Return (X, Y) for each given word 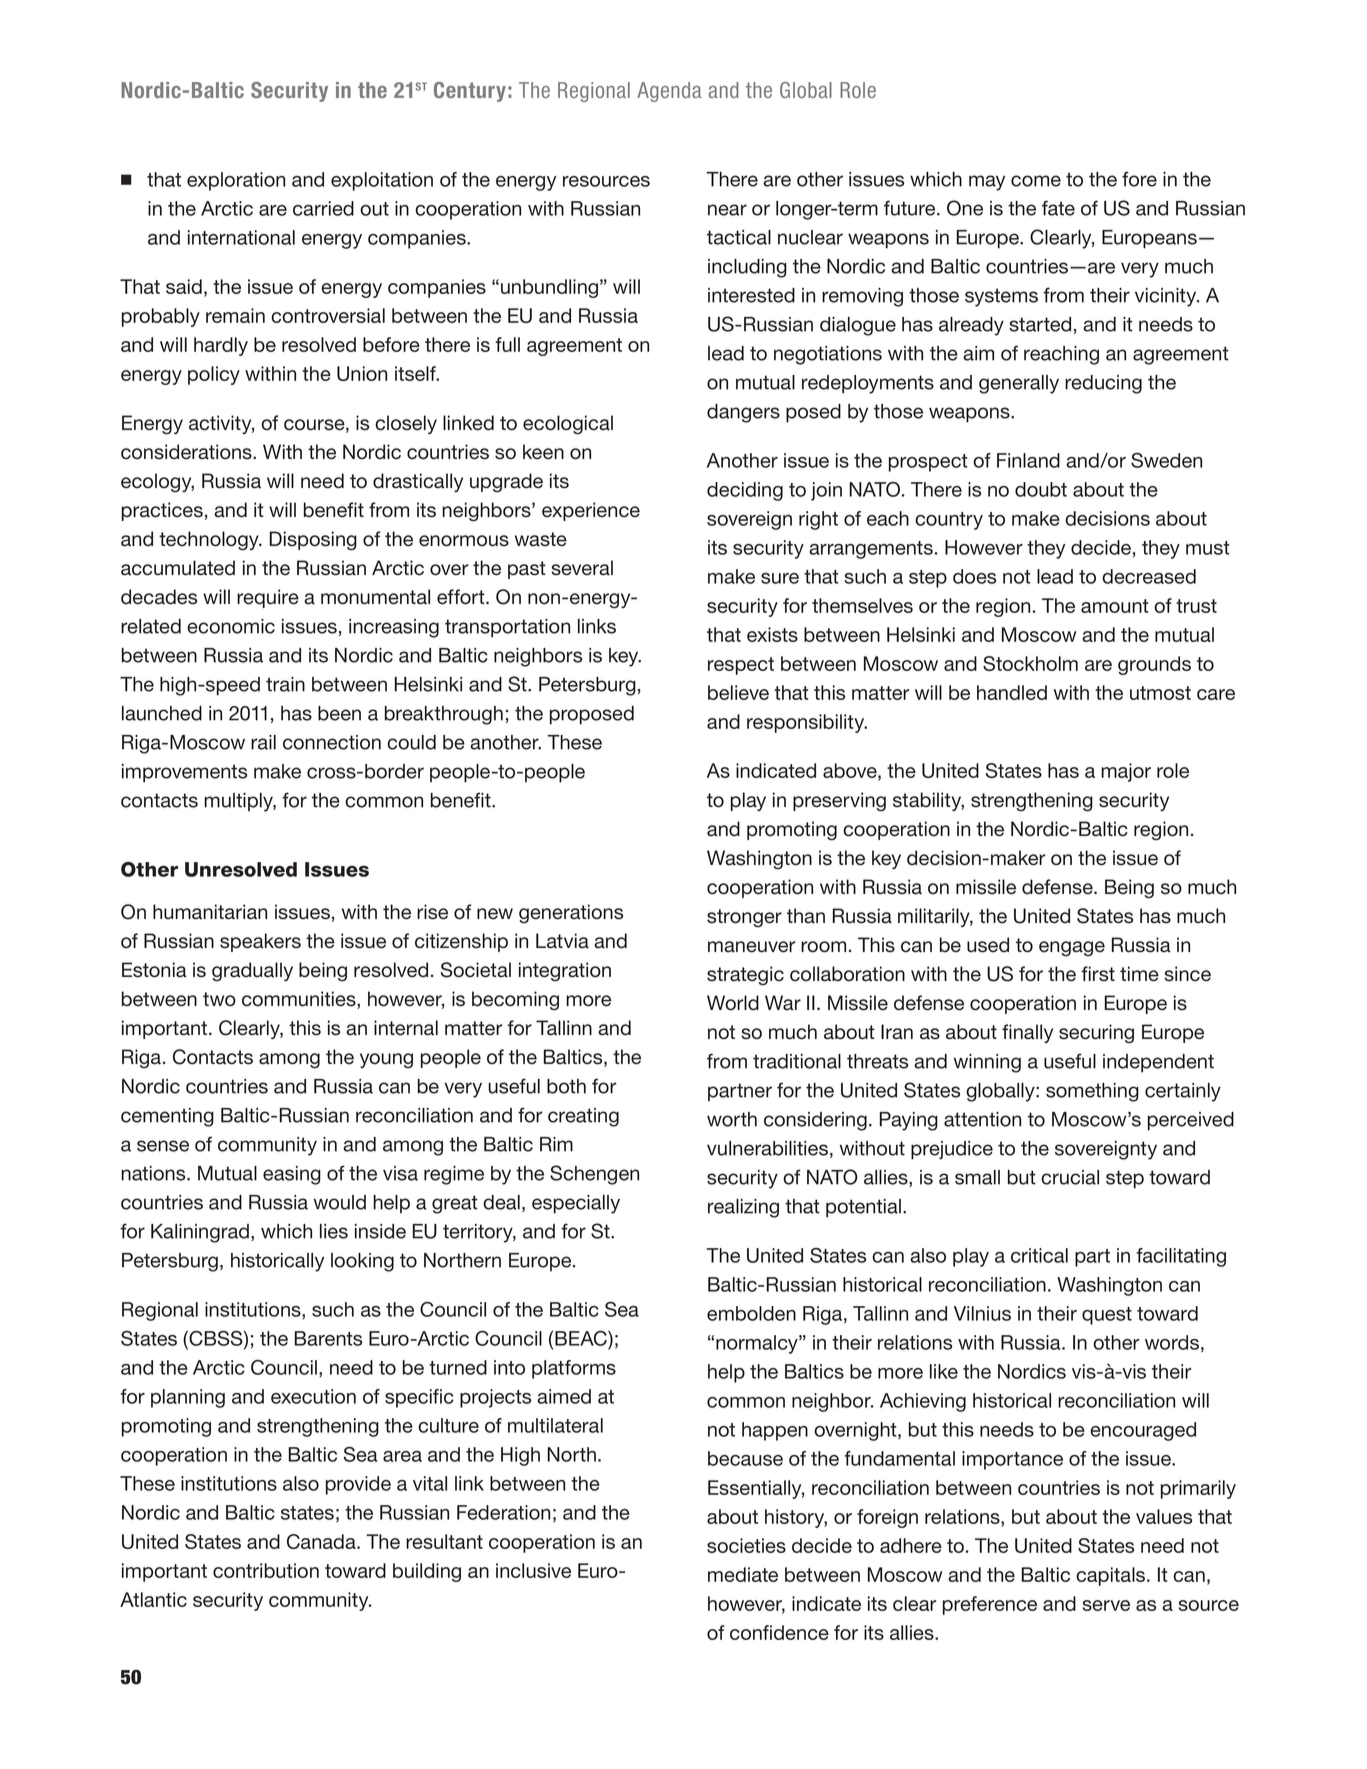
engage (1072, 949)
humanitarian (210, 912)
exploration (236, 181)
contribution (266, 1570)
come (1036, 181)
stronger (744, 918)
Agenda (669, 92)
